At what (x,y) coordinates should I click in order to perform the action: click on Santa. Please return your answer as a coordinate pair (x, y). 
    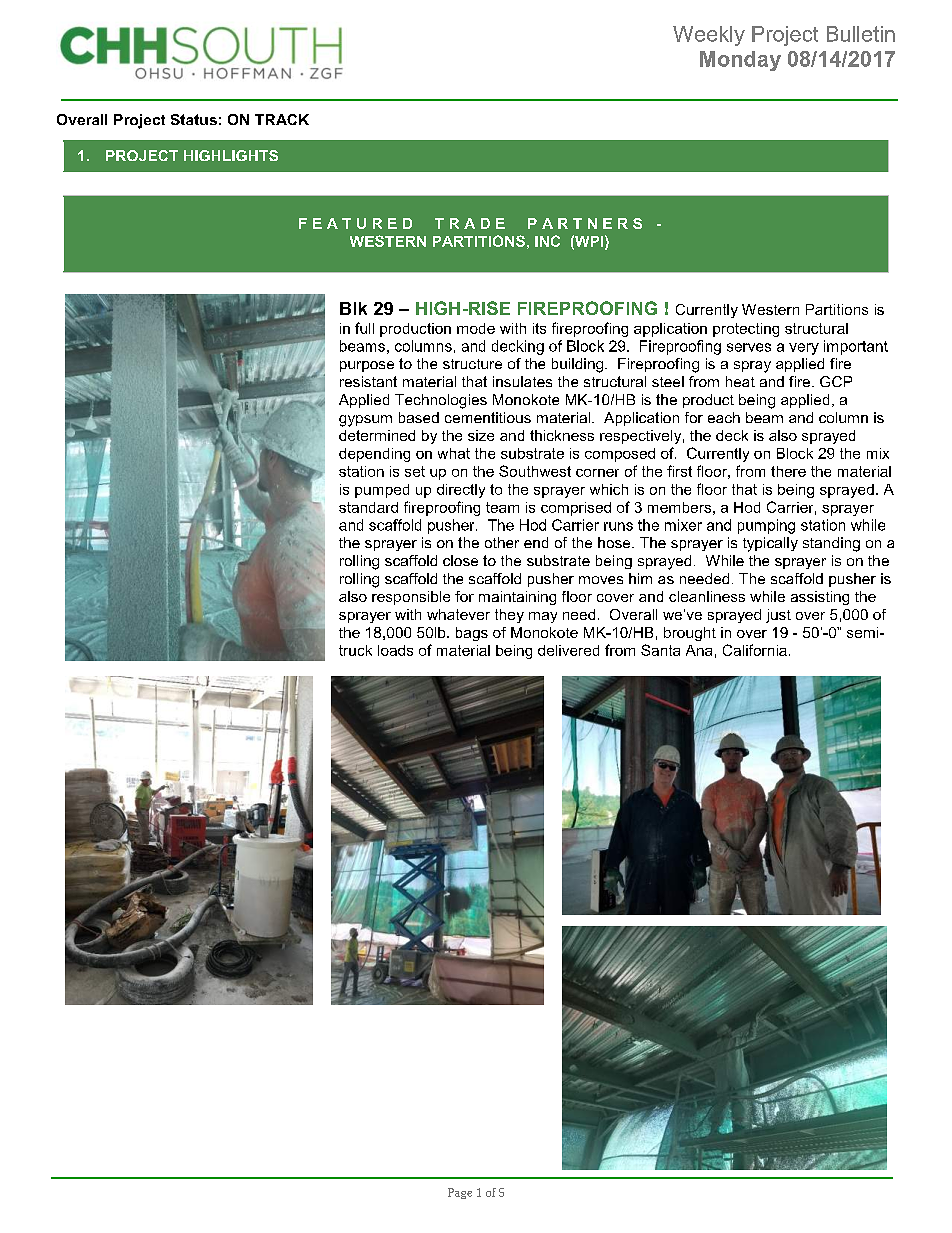
    Looking at the image, I should click on (660, 650).
